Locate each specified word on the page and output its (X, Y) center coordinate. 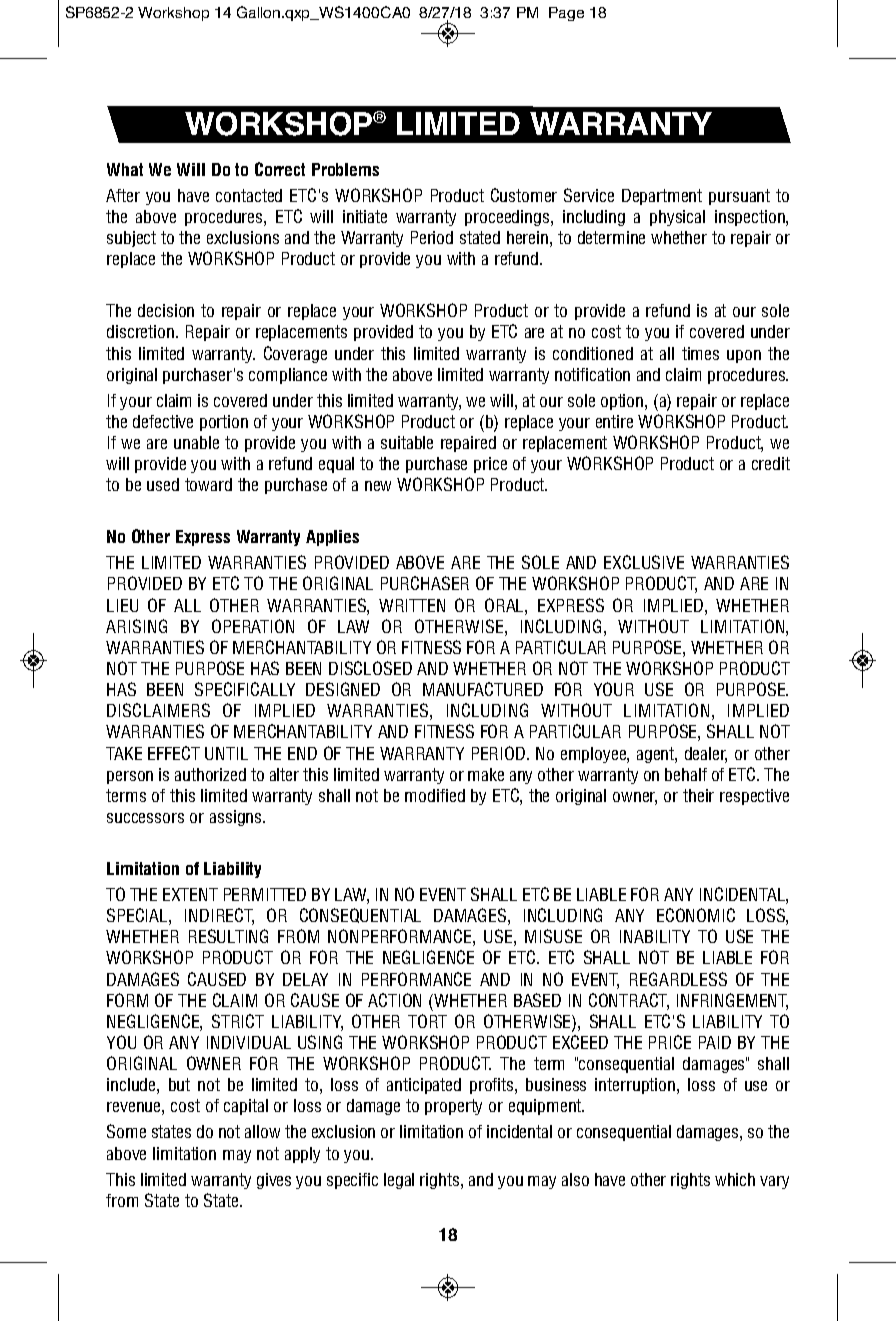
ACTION (394, 1000)
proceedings (507, 218)
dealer (706, 754)
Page (566, 14)
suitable (407, 442)
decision (166, 310)
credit (771, 463)
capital (246, 1107)
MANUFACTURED (483, 689)
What (125, 169)
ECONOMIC (696, 915)
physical (677, 218)
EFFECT (174, 753)
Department (662, 197)
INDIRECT (219, 916)
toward (208, 484)
